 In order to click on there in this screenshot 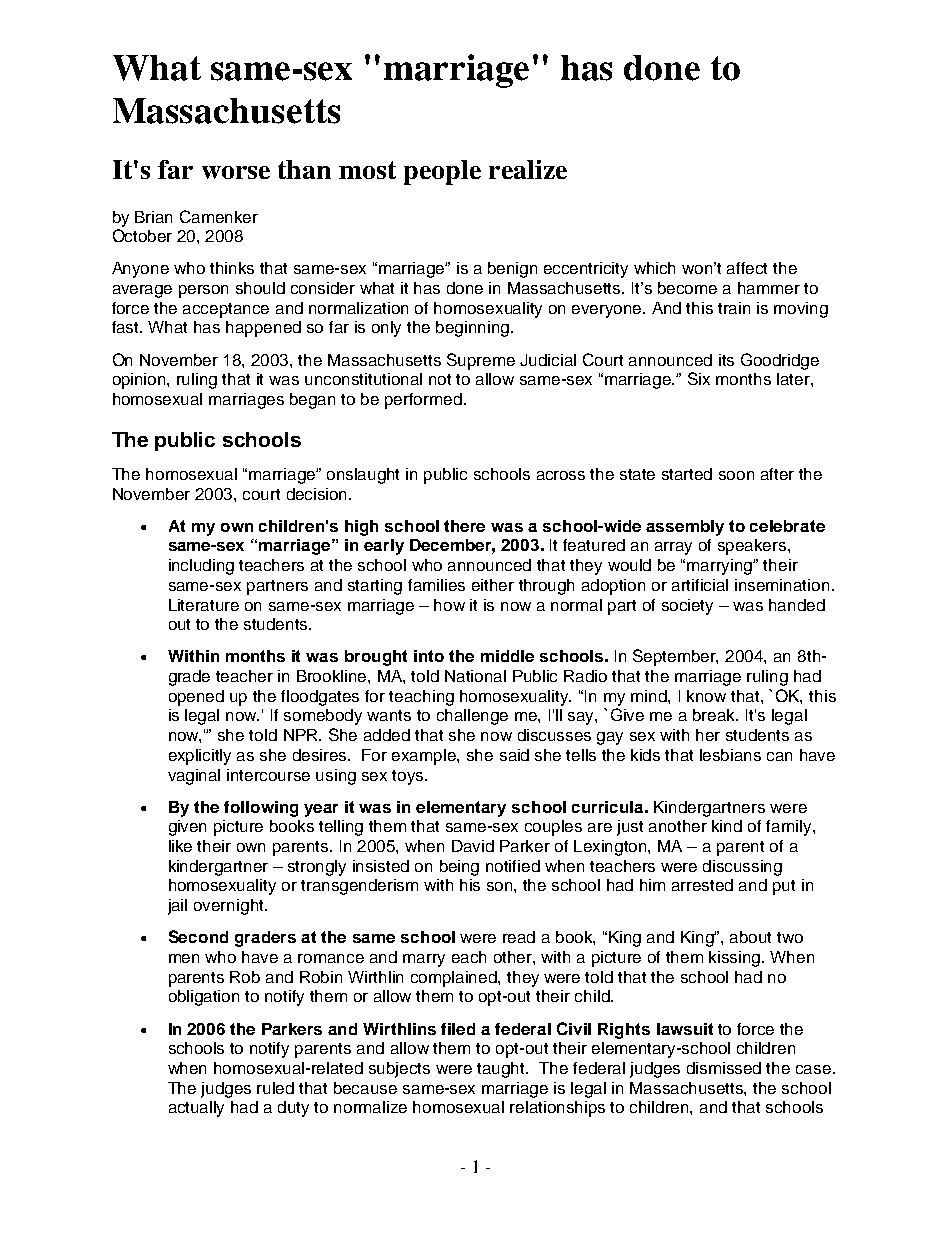, I will do `click(464, 526)`.
